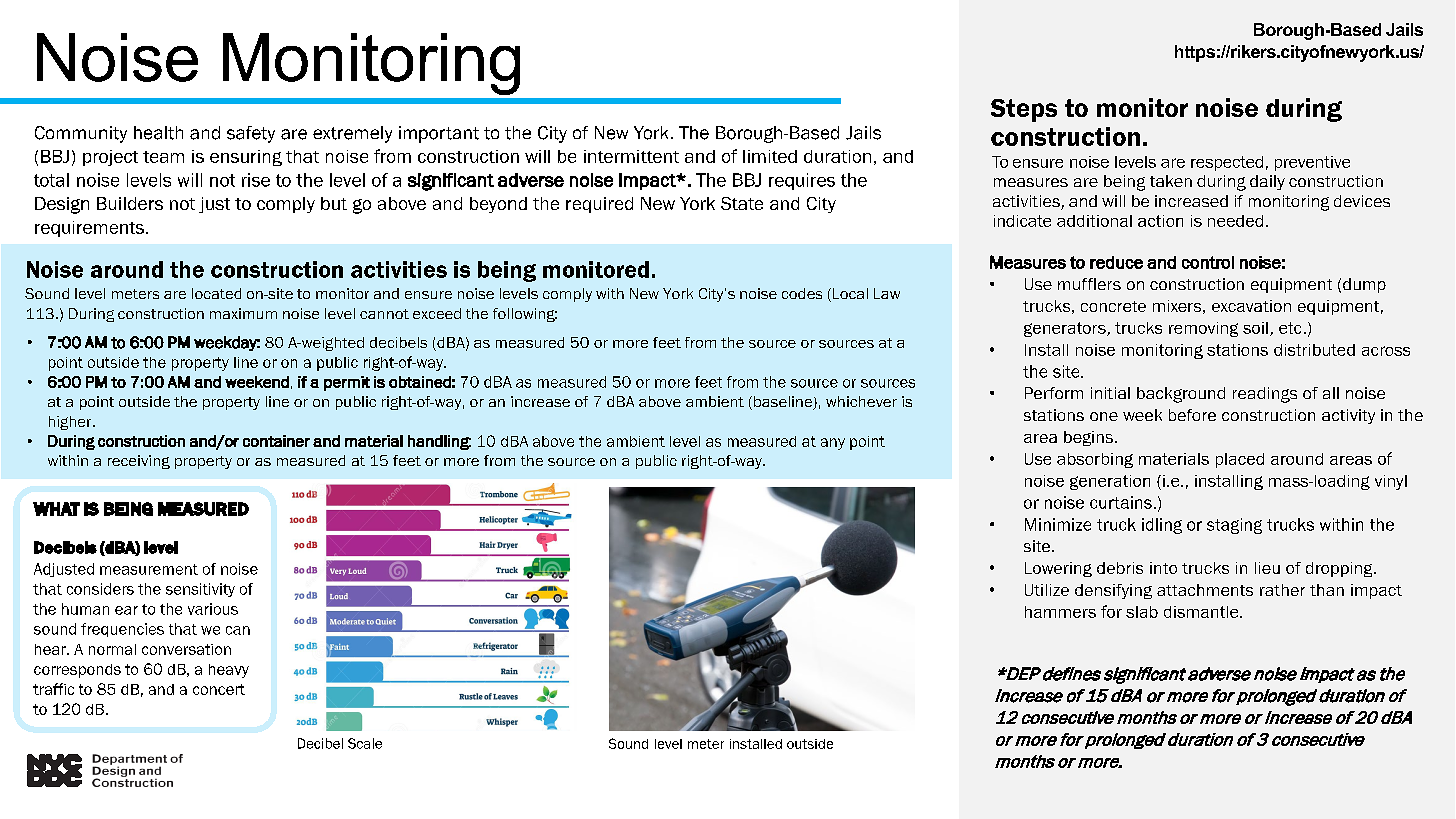  Describe the element at coordinates (1202, 612) in the image. I see `dismantle` at that location.
